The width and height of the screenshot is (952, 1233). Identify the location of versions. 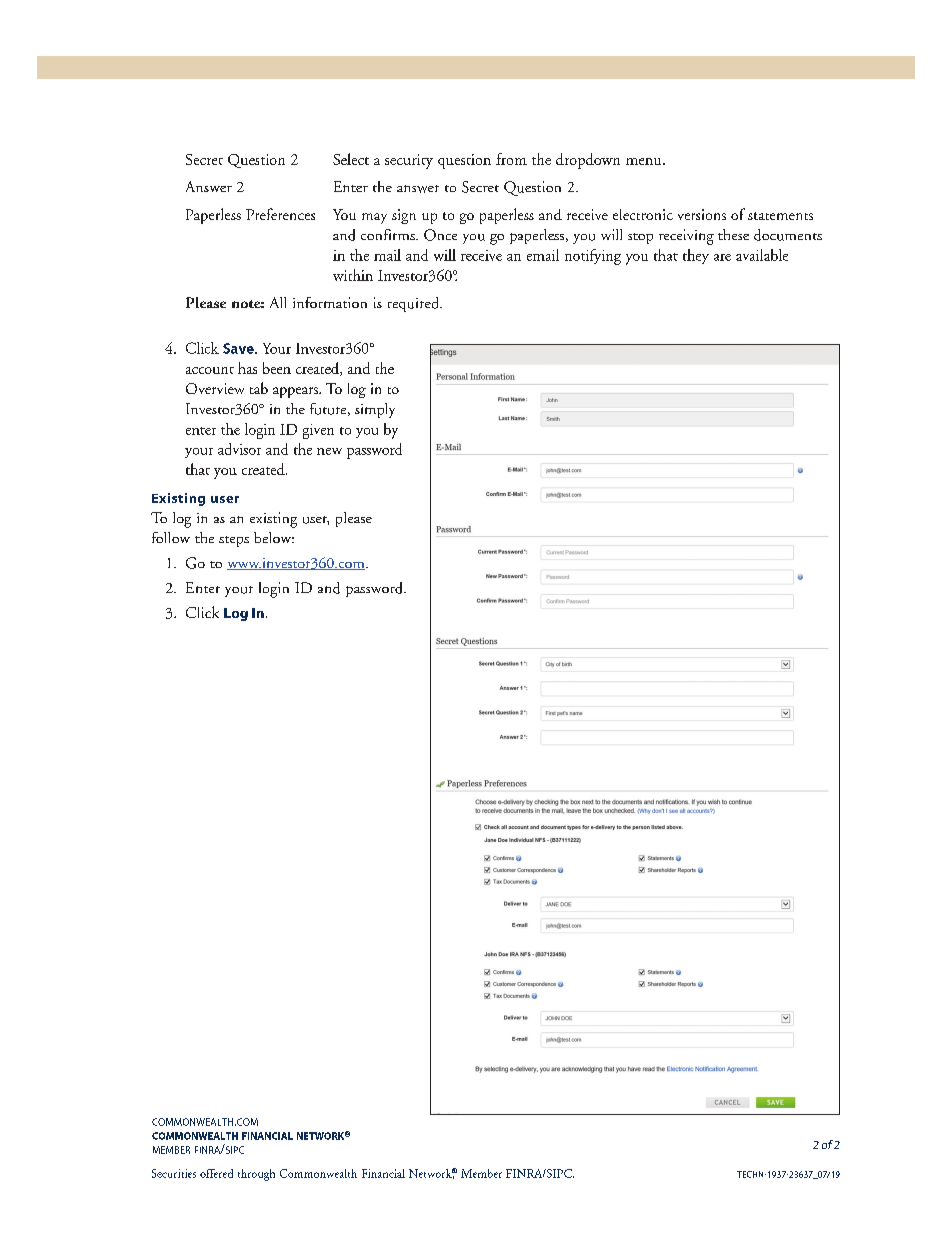
(702, 214).
